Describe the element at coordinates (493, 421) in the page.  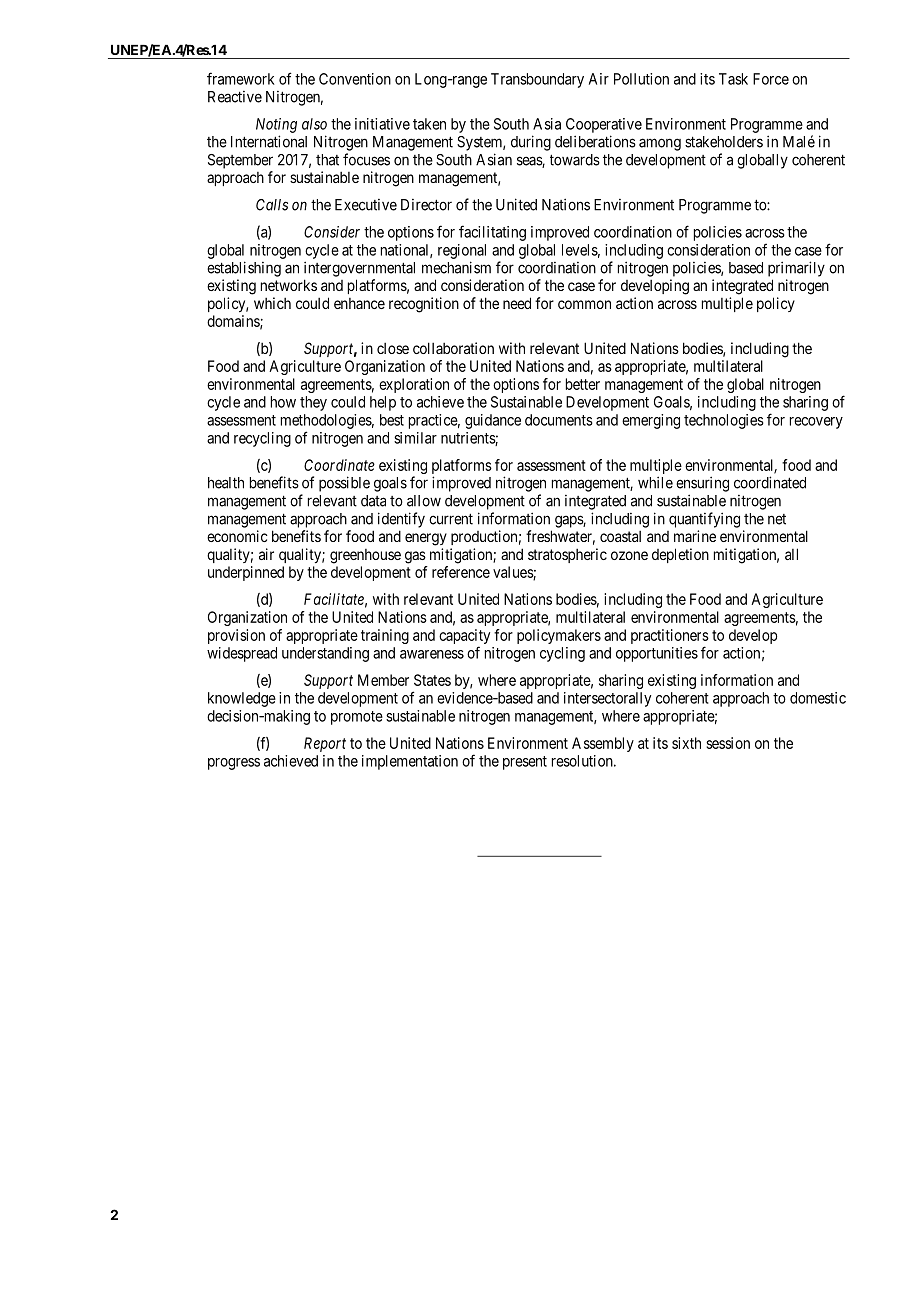
I see `guidance` at that location.
